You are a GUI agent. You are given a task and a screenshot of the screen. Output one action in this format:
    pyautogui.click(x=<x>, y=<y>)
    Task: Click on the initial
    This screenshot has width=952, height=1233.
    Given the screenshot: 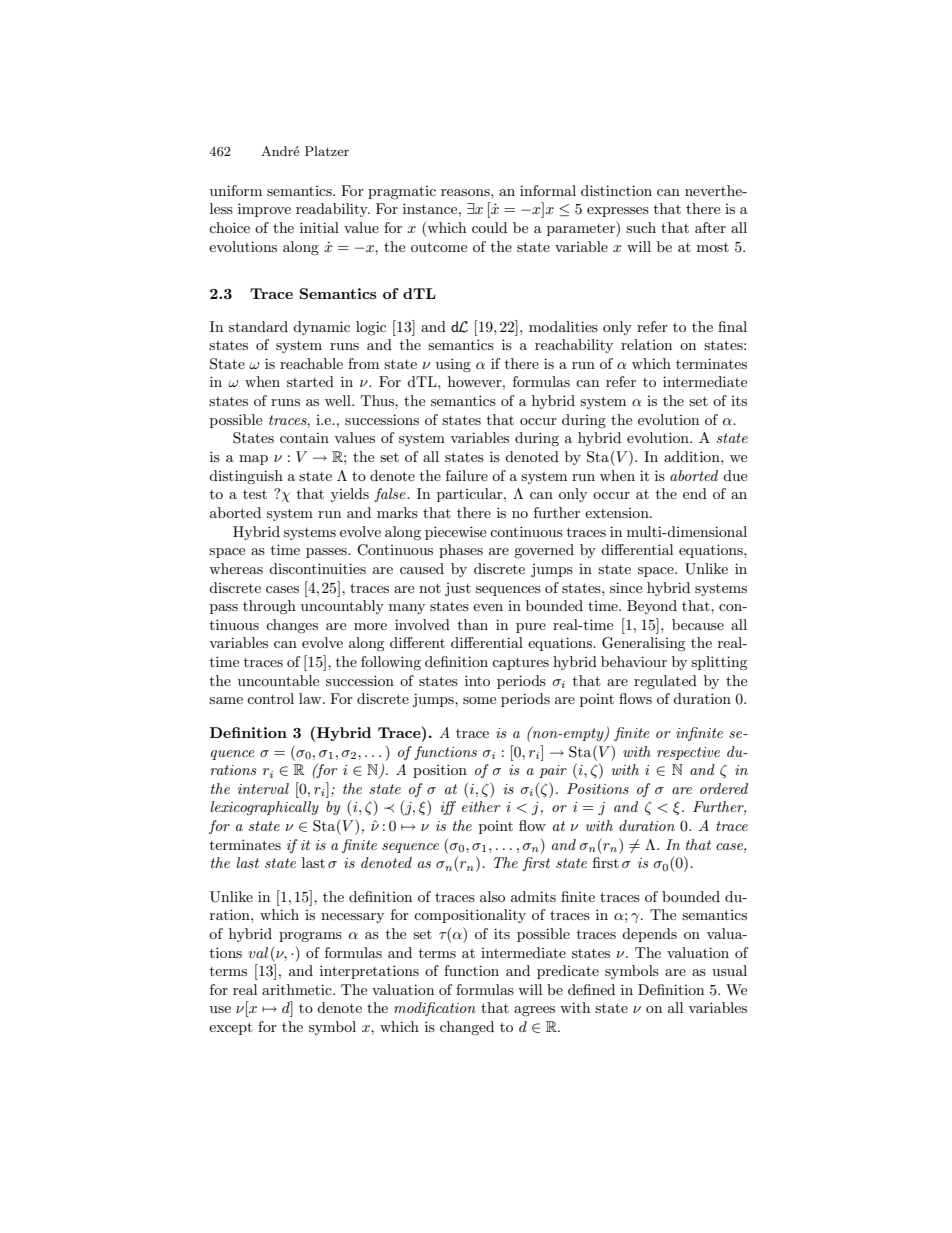 What is the action you would take?
    pyautogui.click(x=319, y=227)
